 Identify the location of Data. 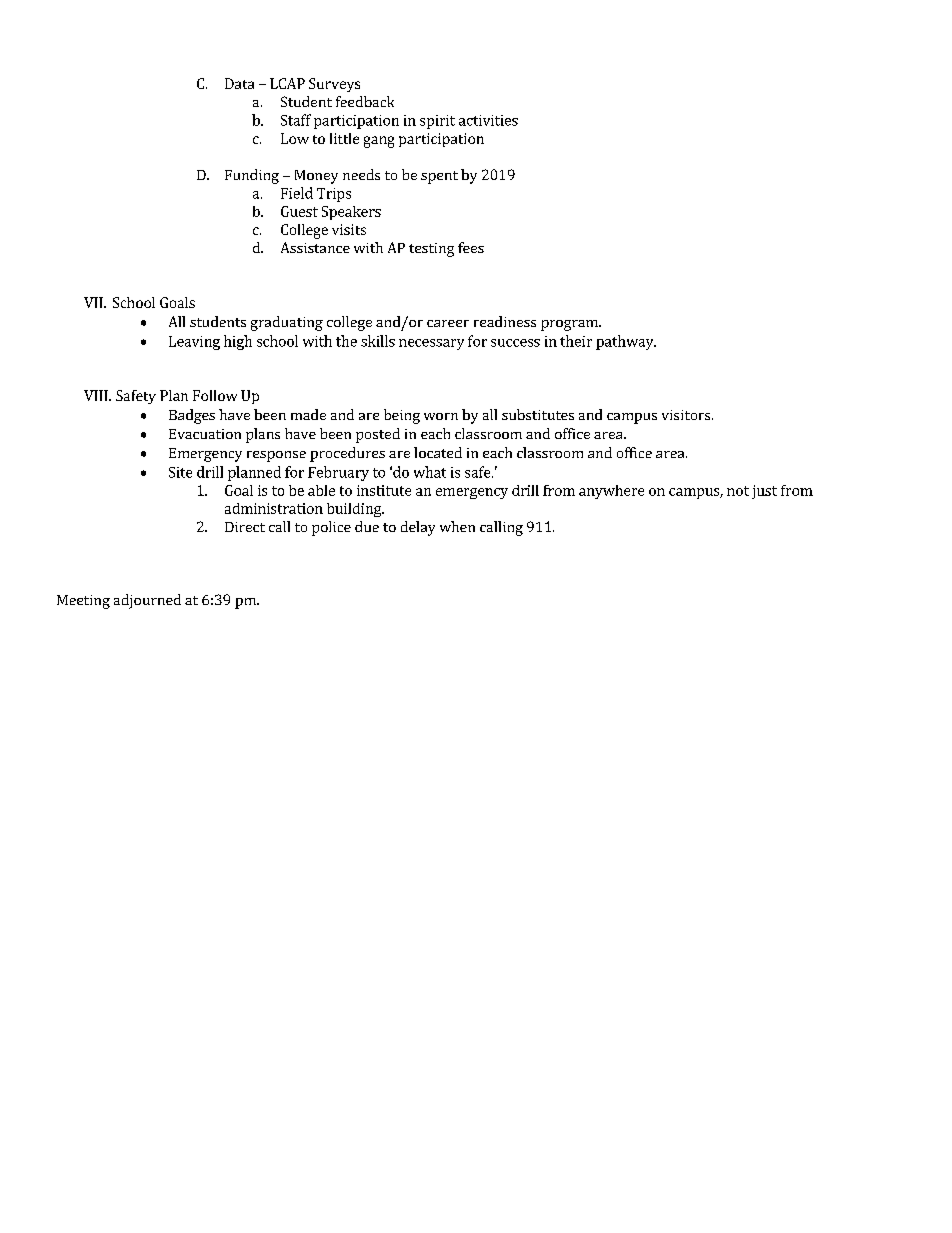
(239, 83).
